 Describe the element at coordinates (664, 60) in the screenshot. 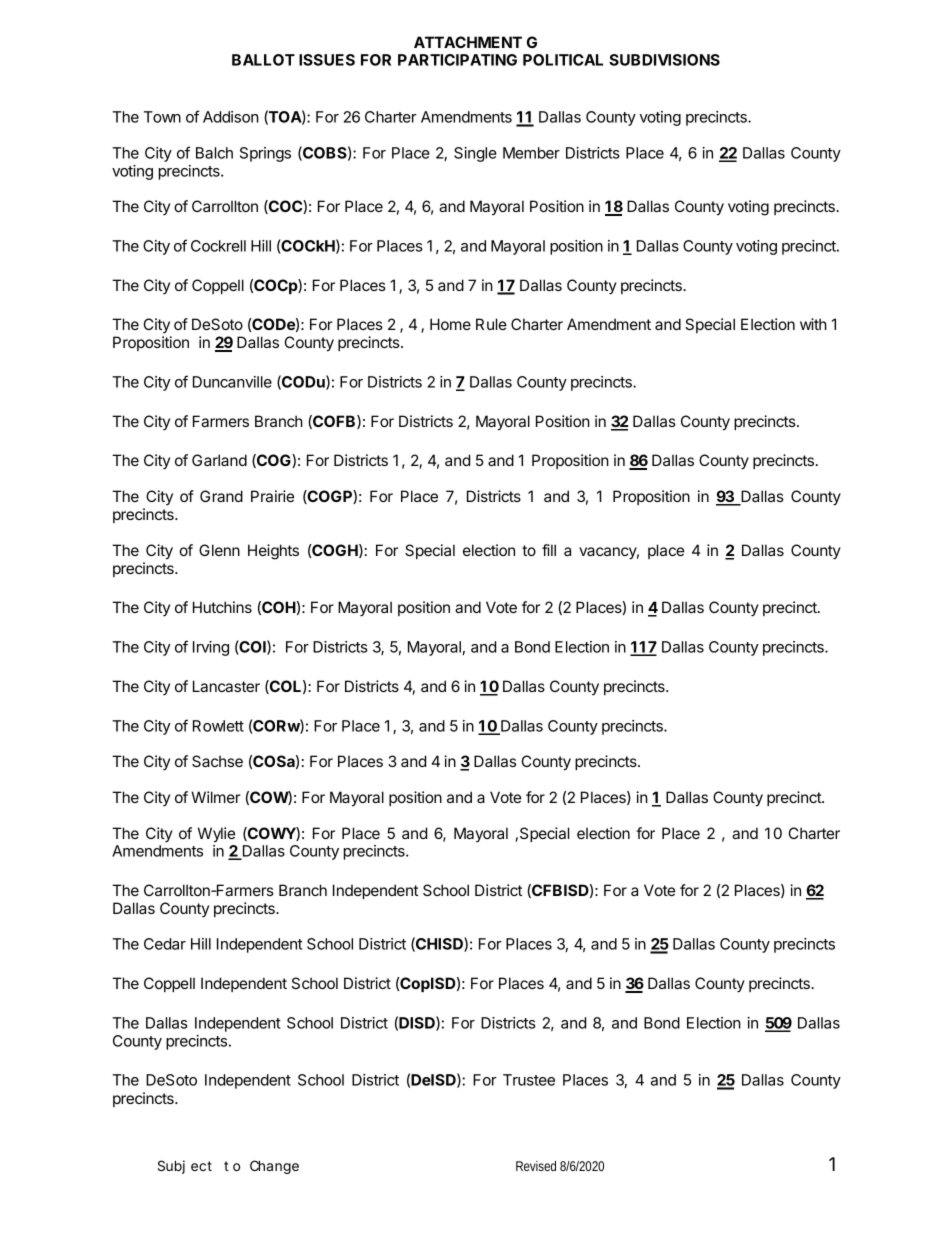

I see `SUBDIVISIONS` at that location.
